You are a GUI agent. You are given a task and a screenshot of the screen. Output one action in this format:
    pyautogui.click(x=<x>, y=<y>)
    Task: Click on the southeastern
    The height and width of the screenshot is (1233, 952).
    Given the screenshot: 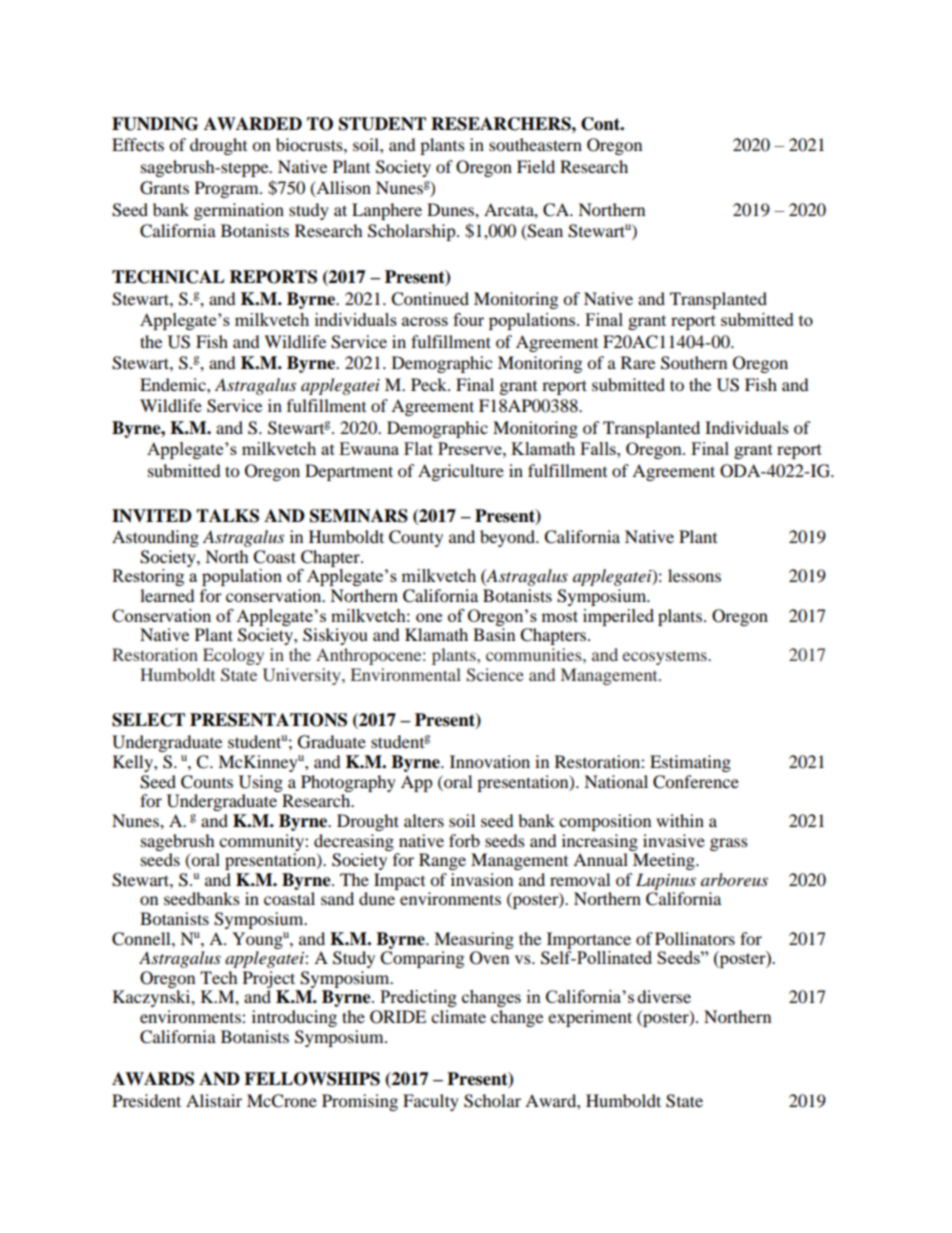 What is the action you would take?
    pyautogui.click(x=535, y=144)
